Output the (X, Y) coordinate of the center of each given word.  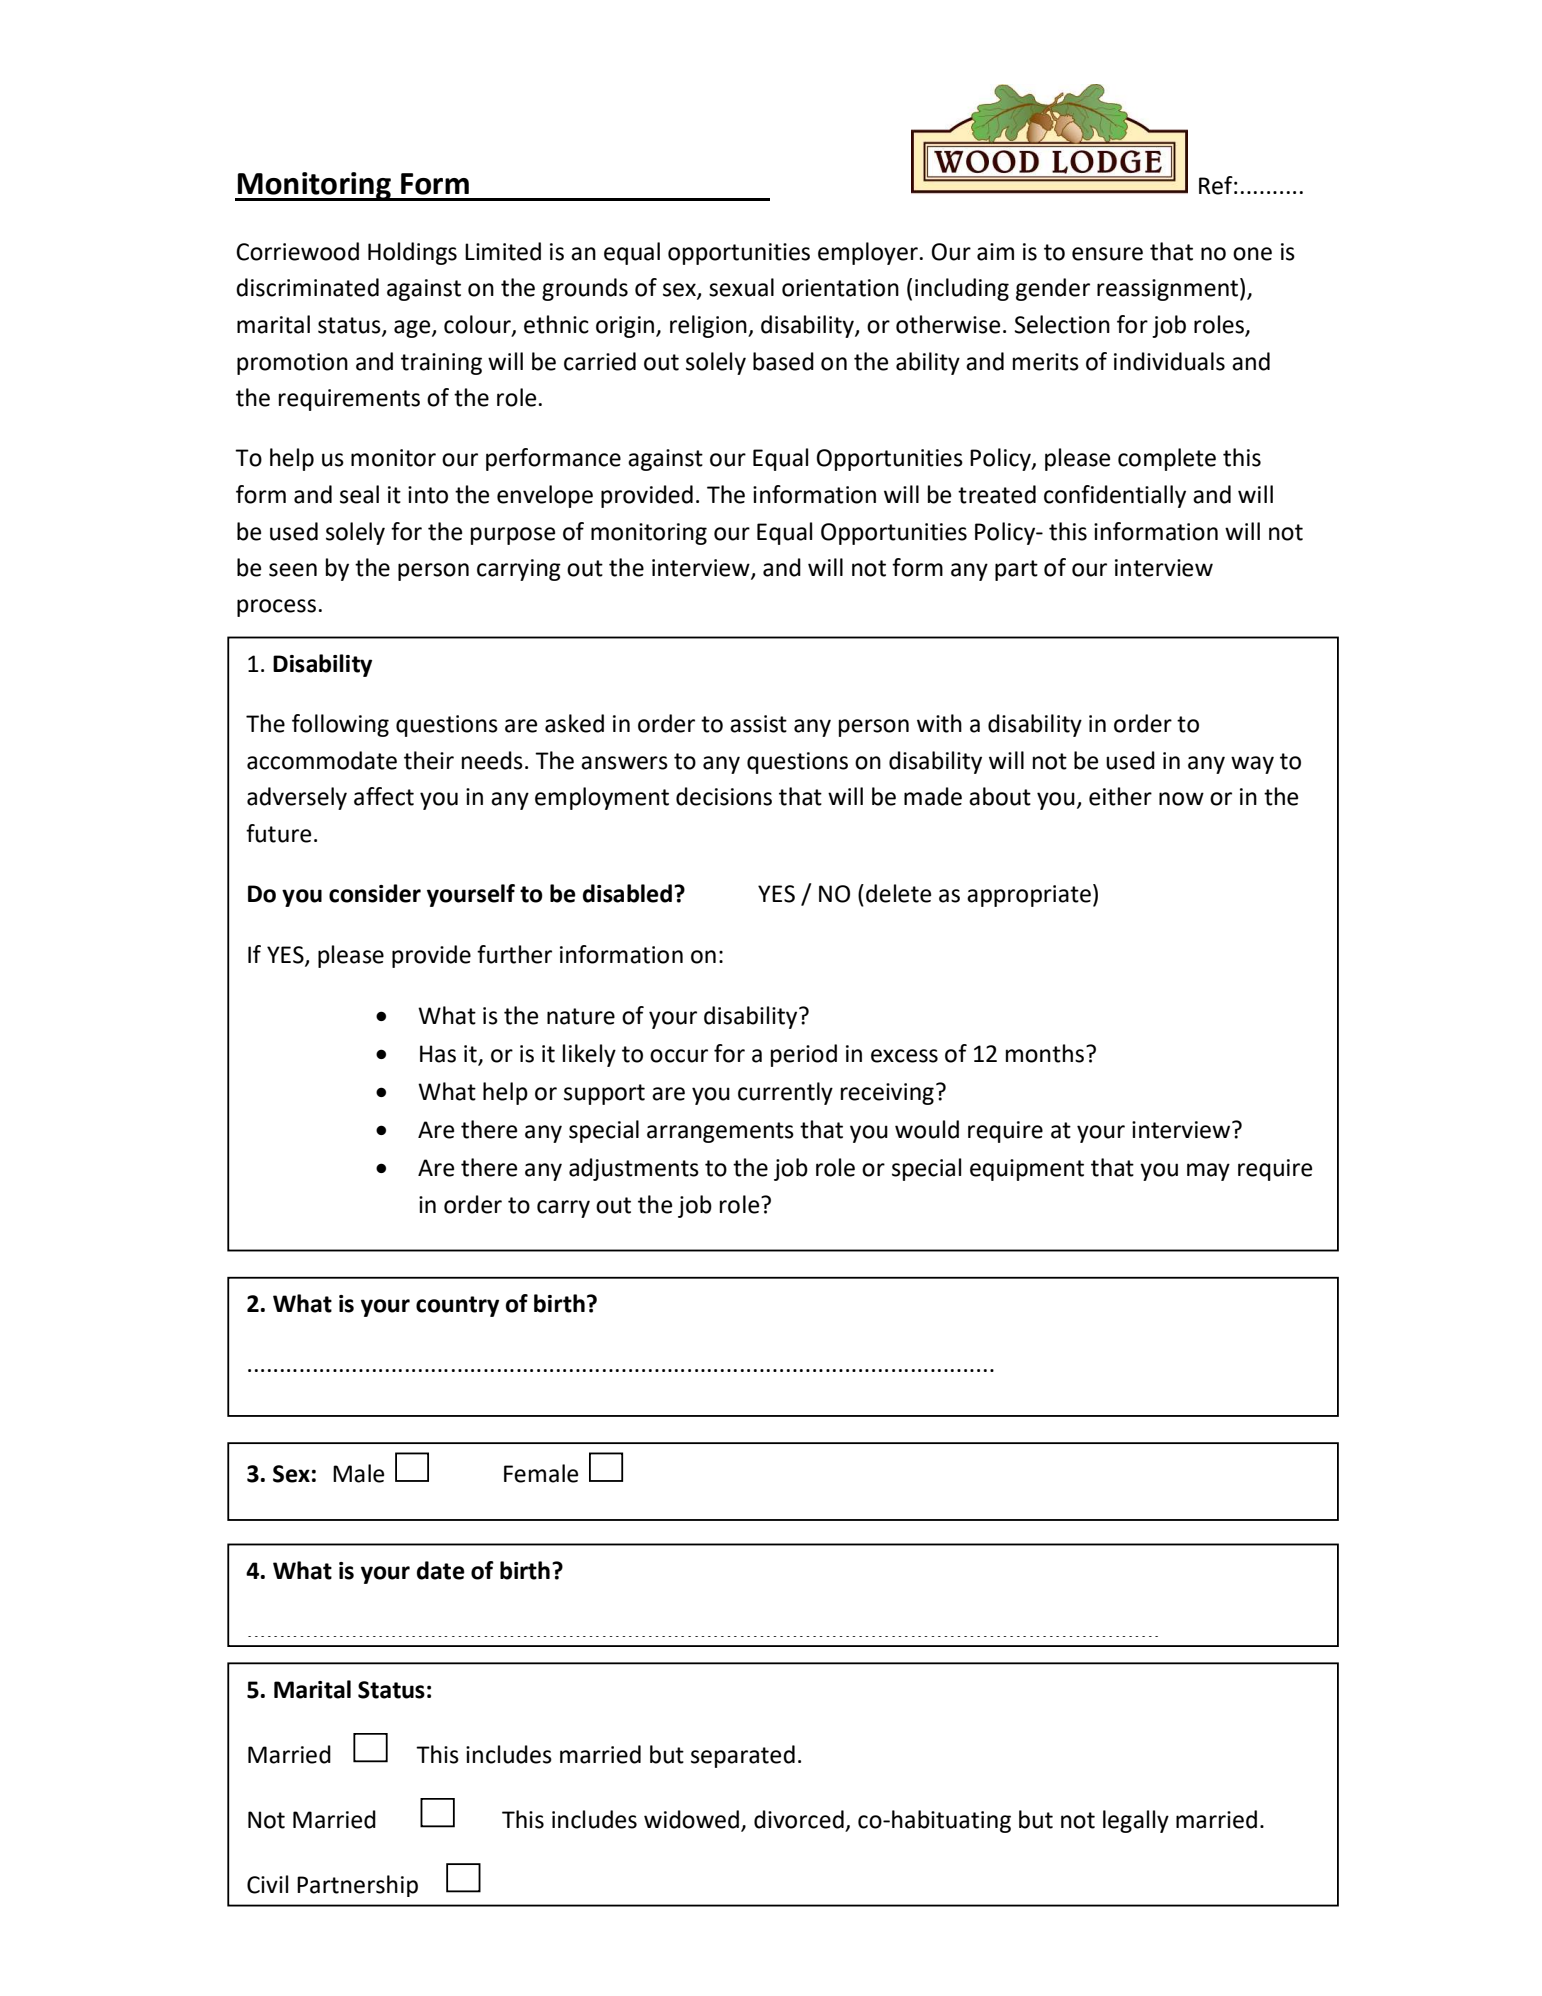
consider (375, 893)
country (457, 1306)
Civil (267, 1884)
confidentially (1115, 496)
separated (743, 1756)
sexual (741, 287)
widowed (691, 1819)
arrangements (720, 1132)
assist (758, 724)
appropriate (1029, 896)
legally (1136, 1821)
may (1208, 1172)
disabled (627, 893)
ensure (1107, 254)
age (413, 329)
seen (293, 570)
